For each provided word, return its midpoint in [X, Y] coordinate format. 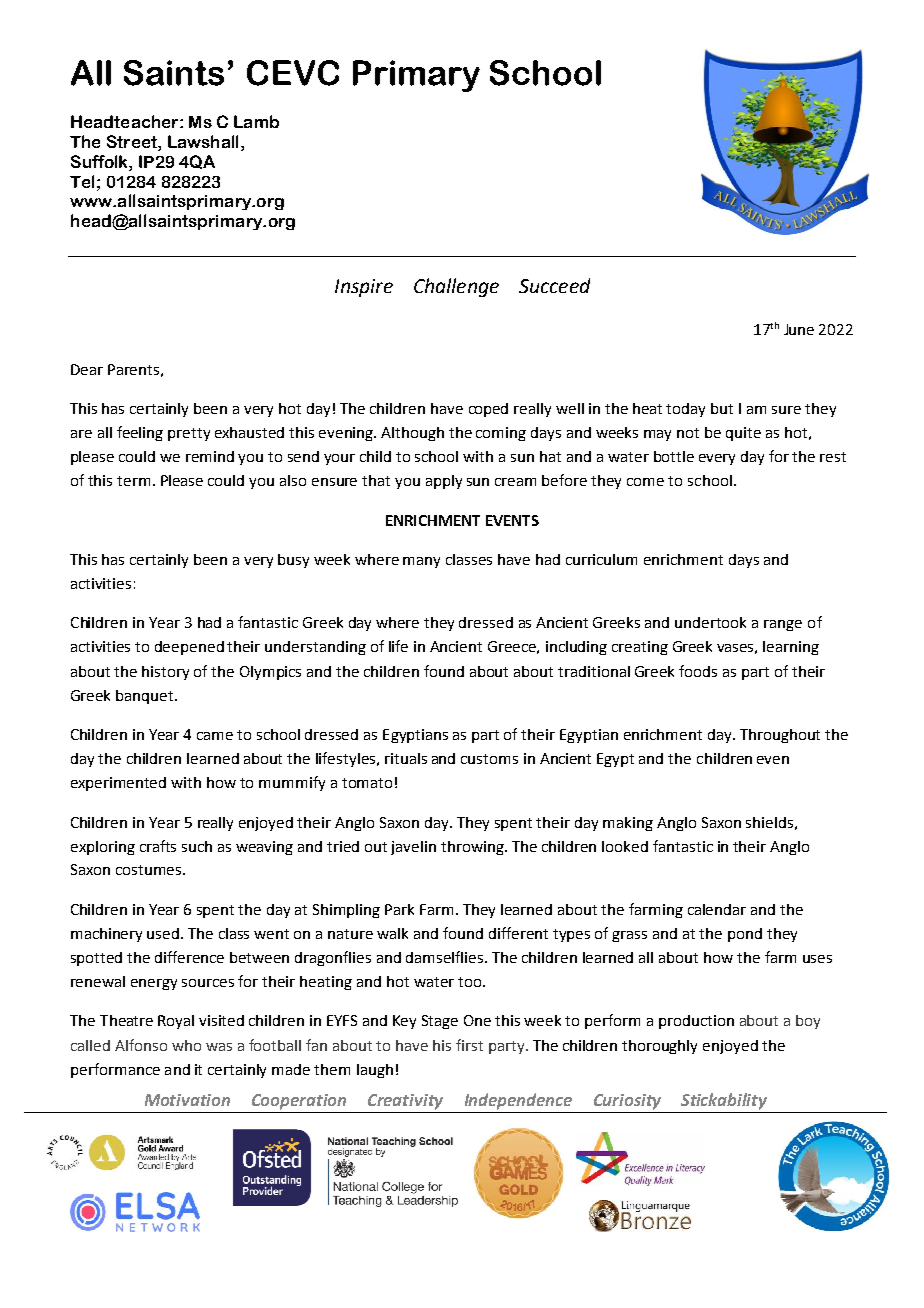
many [421, 562]
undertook [710, 622]
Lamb [256, 121]
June [799, 329]
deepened [189, 648]
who [186, 1045]
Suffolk [100, 163]
